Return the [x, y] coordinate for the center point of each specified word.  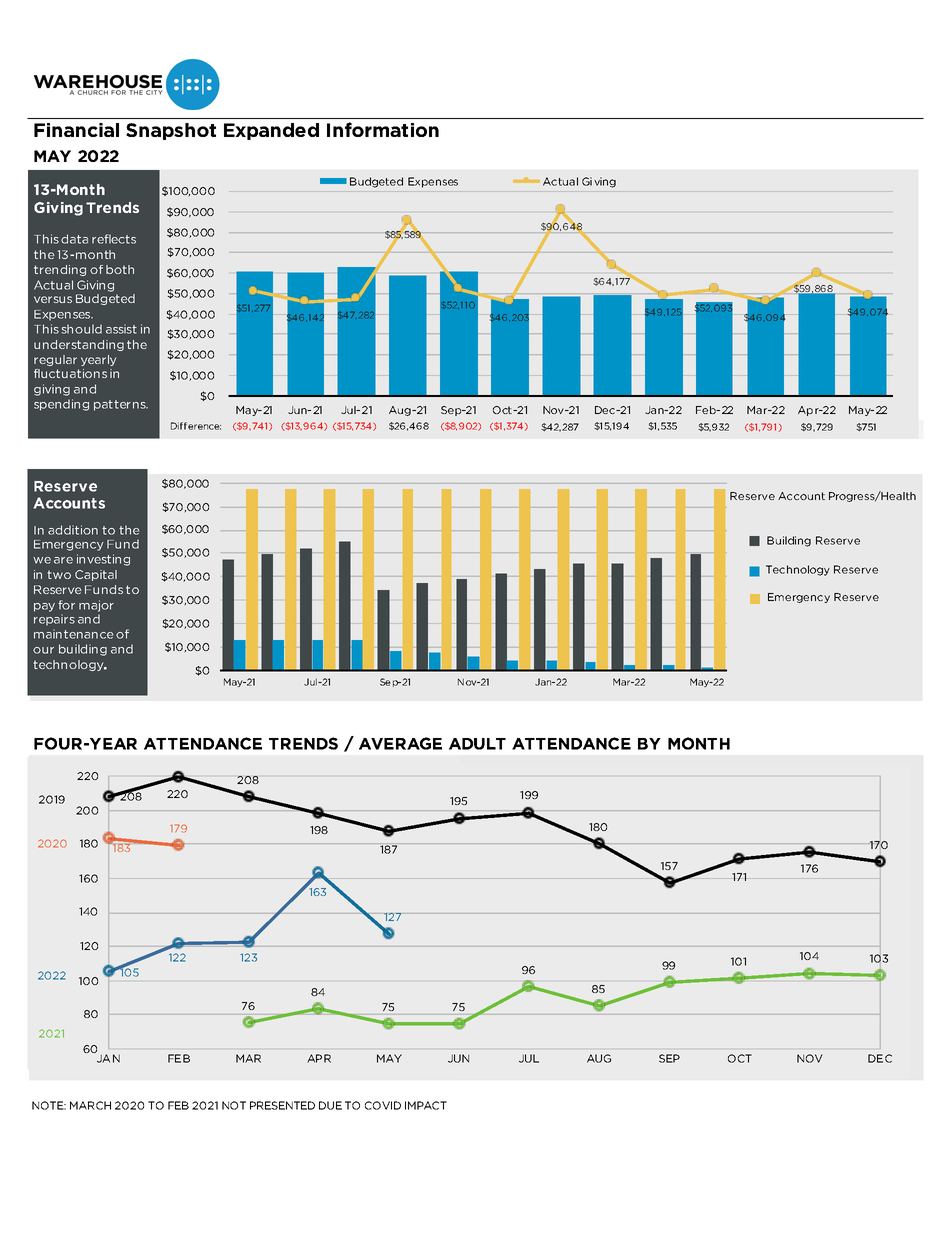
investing [103, 560]
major [96, 606]
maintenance [73, 634]
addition [73, 530]
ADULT [477, 744]
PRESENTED [282, 1105]
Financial [76, 130]
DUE [330, 1105]
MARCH [90, 1105]
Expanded [271, 131]
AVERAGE [400, 743]
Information [383, 129]
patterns [121, 405]
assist [121, 329]
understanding [79, 345]
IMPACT [426, 1105]
